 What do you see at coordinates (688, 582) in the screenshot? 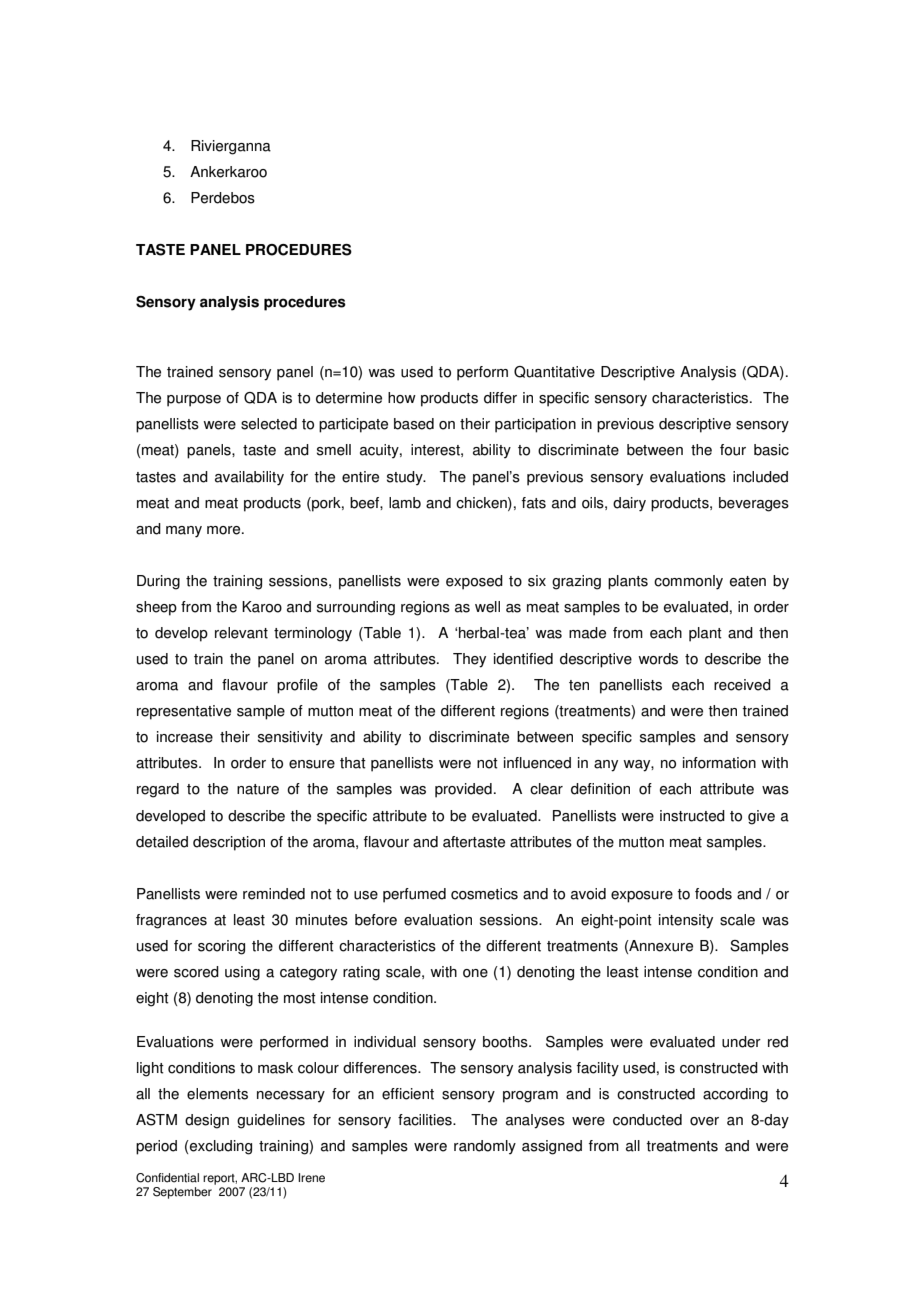
I see `commonly` at bounding box center [688, 582].
